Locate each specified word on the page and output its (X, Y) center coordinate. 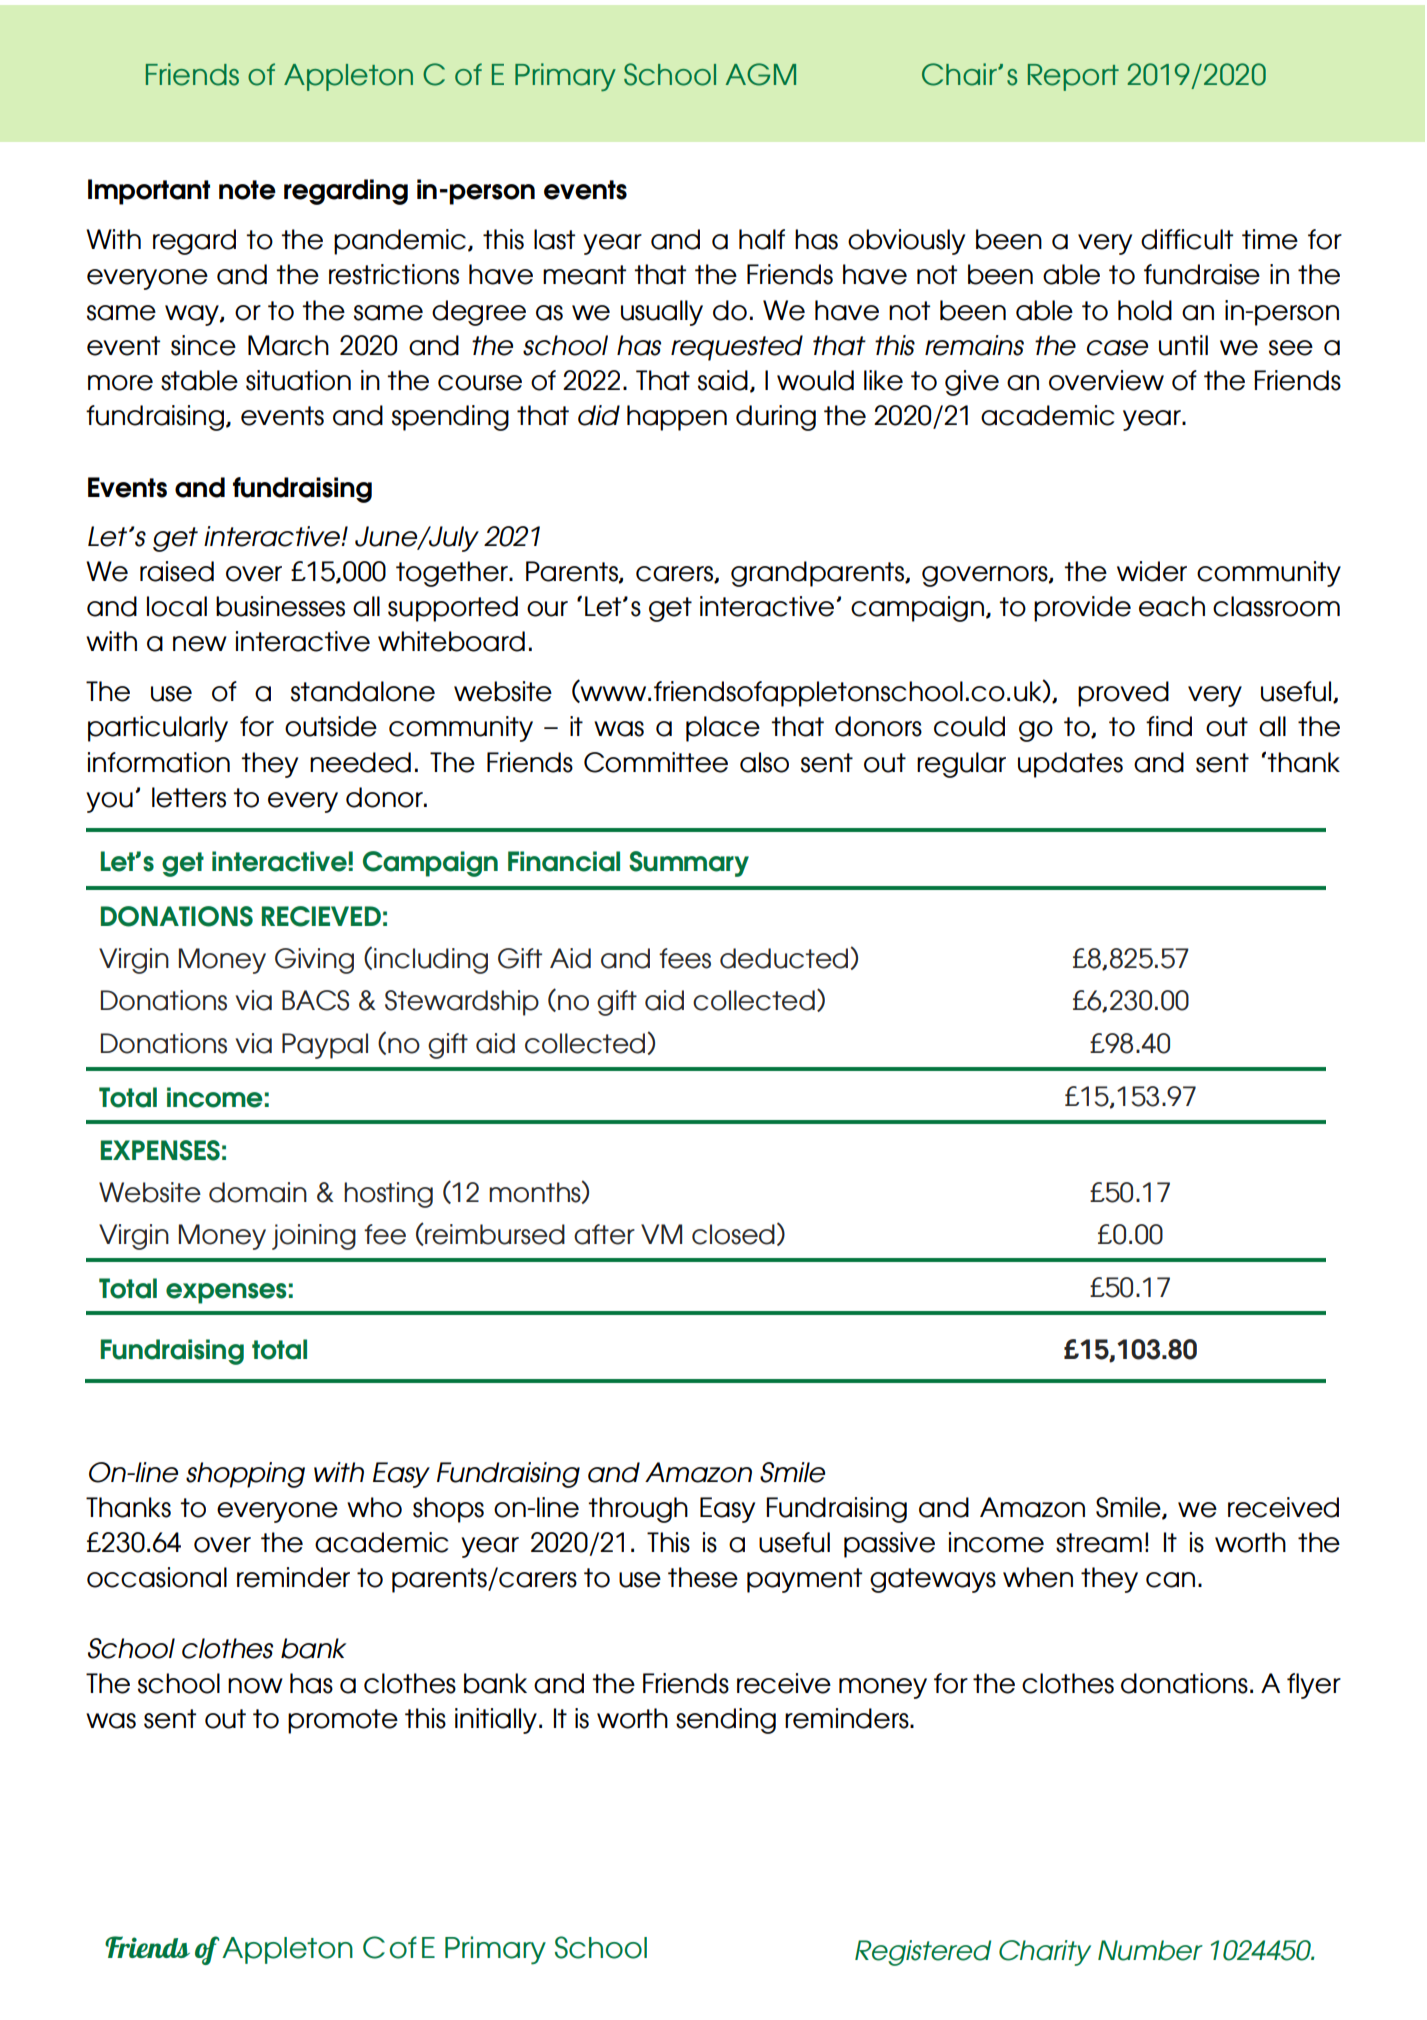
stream (1099, 1543)
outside (331, 726)
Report (1073, 77)
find (1169, 726)
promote (343, 1721)
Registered (923, 1953)
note (247, 190)
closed (733, 1234)
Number (1150, 1950)
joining (314, 1237)
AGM (760, 74)
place (723, 729)
